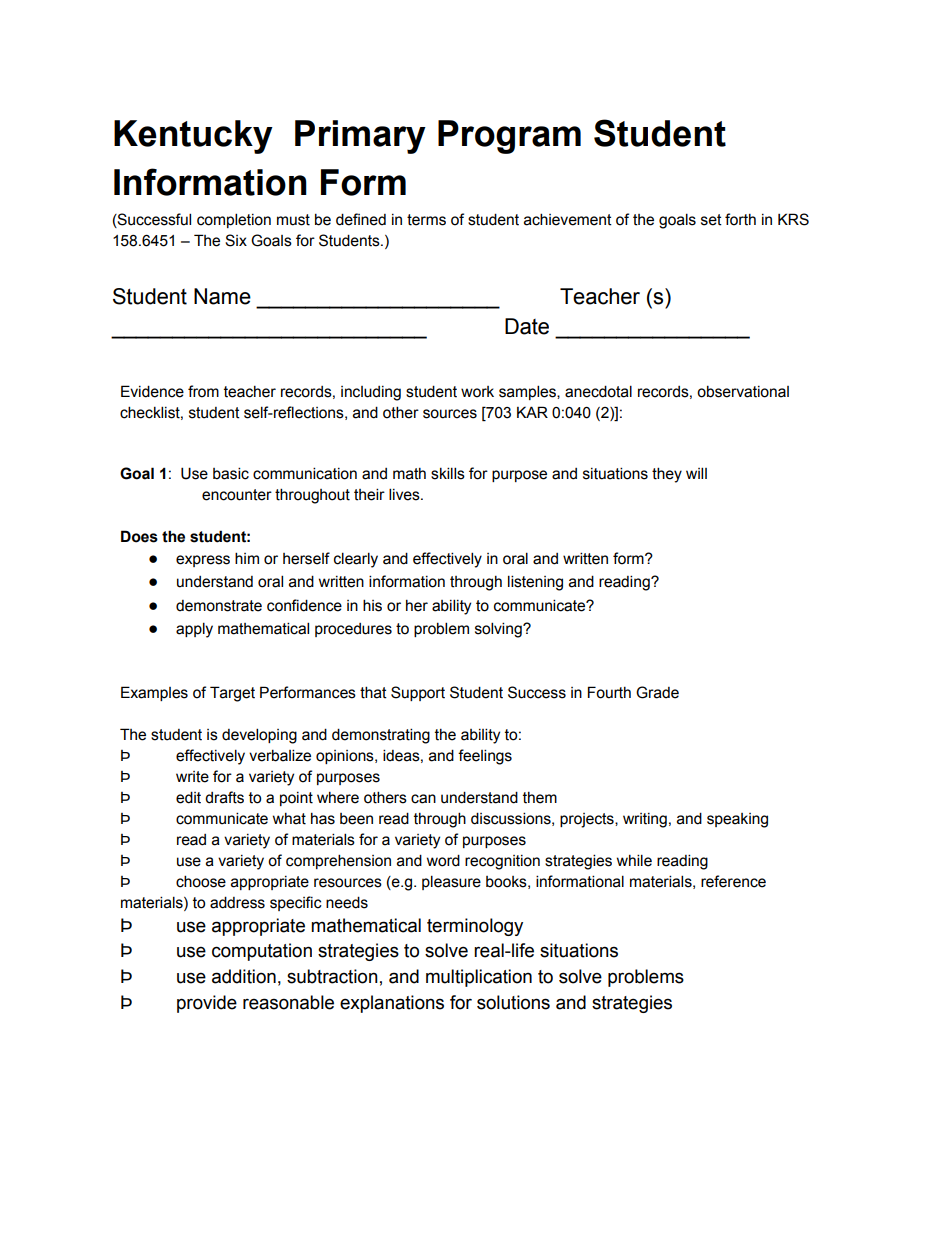 The width and height of the page is (952, 1233). I want to click on Grade, so click(657, 692).
